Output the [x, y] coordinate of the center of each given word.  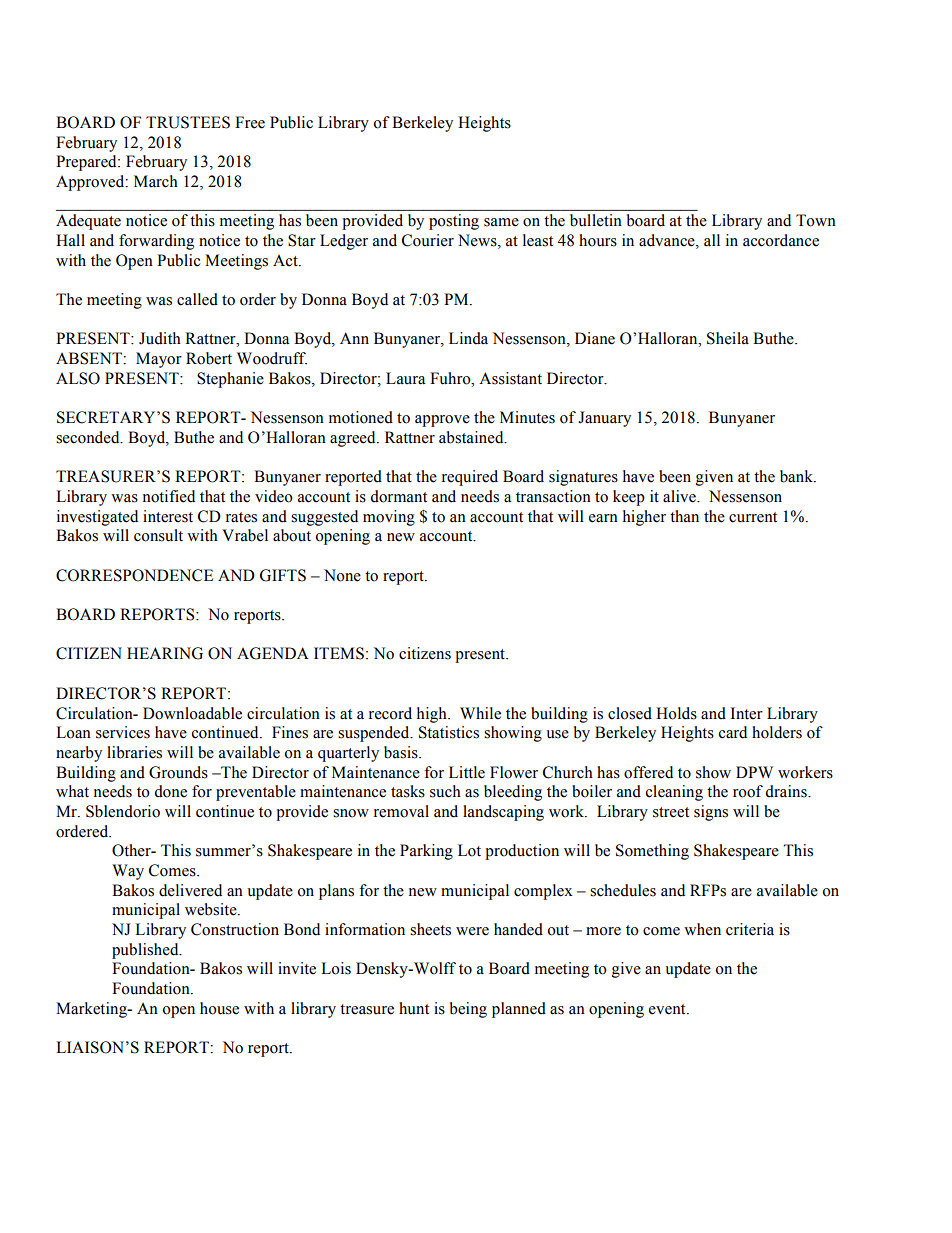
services [123, 732]
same [501, 222]
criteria [750, 929]
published [146, 951]
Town [816, 220]
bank [797, 476]
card [733, 732]
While [480, 713]
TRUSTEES [188, 122]
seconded [89, 437]
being [468, 1010]
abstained [472, 437]
